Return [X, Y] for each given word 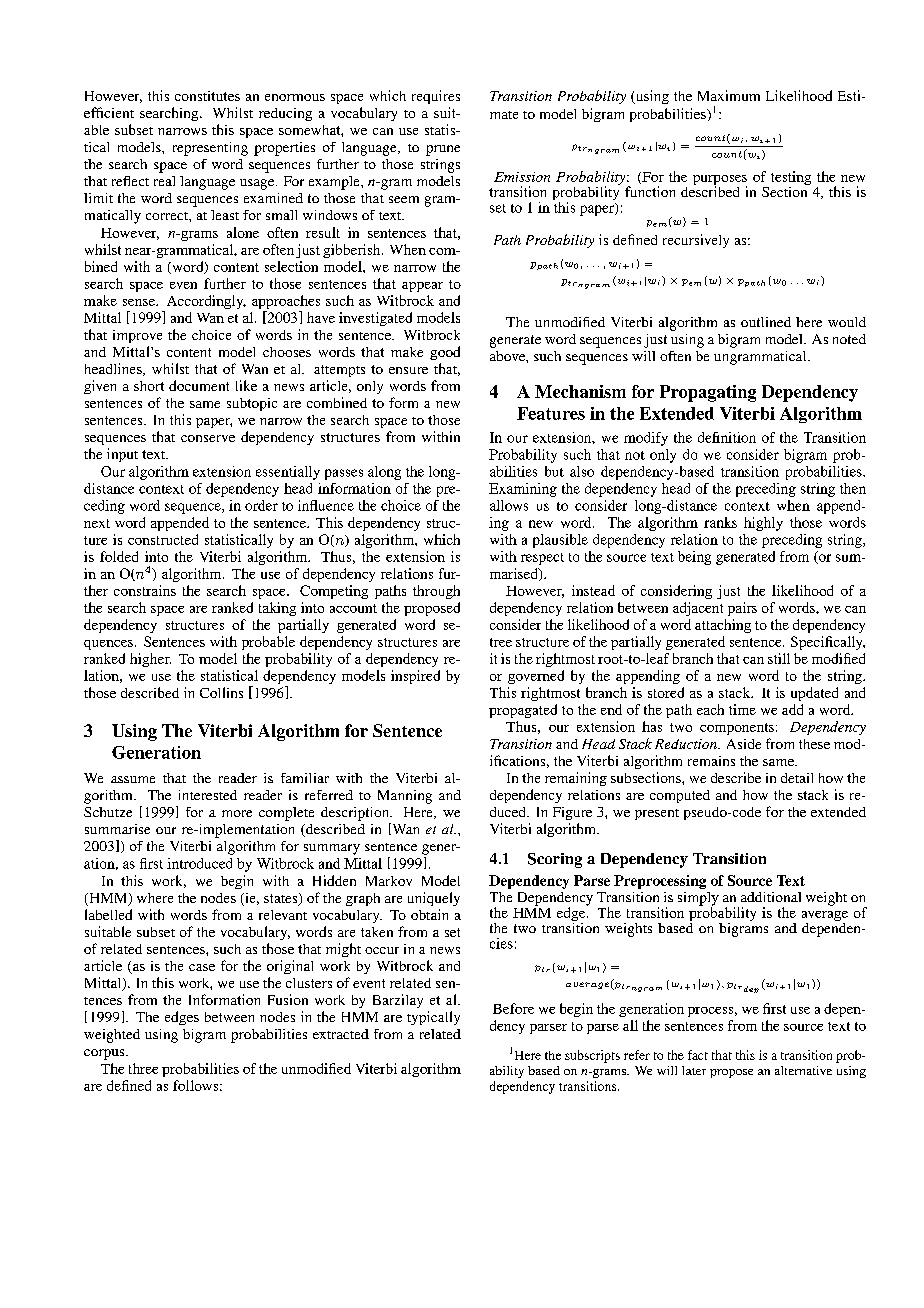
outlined [766, 322]
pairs [742, 609]
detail [797, 778]
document [199, 385]
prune [443, 150]
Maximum [729, 95]
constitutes [207, 96]
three [143, 1068]
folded [119, 556]
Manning [405, 797]
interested [208, 795]
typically [433, 1018]
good [445, 353]
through [436, 592]
